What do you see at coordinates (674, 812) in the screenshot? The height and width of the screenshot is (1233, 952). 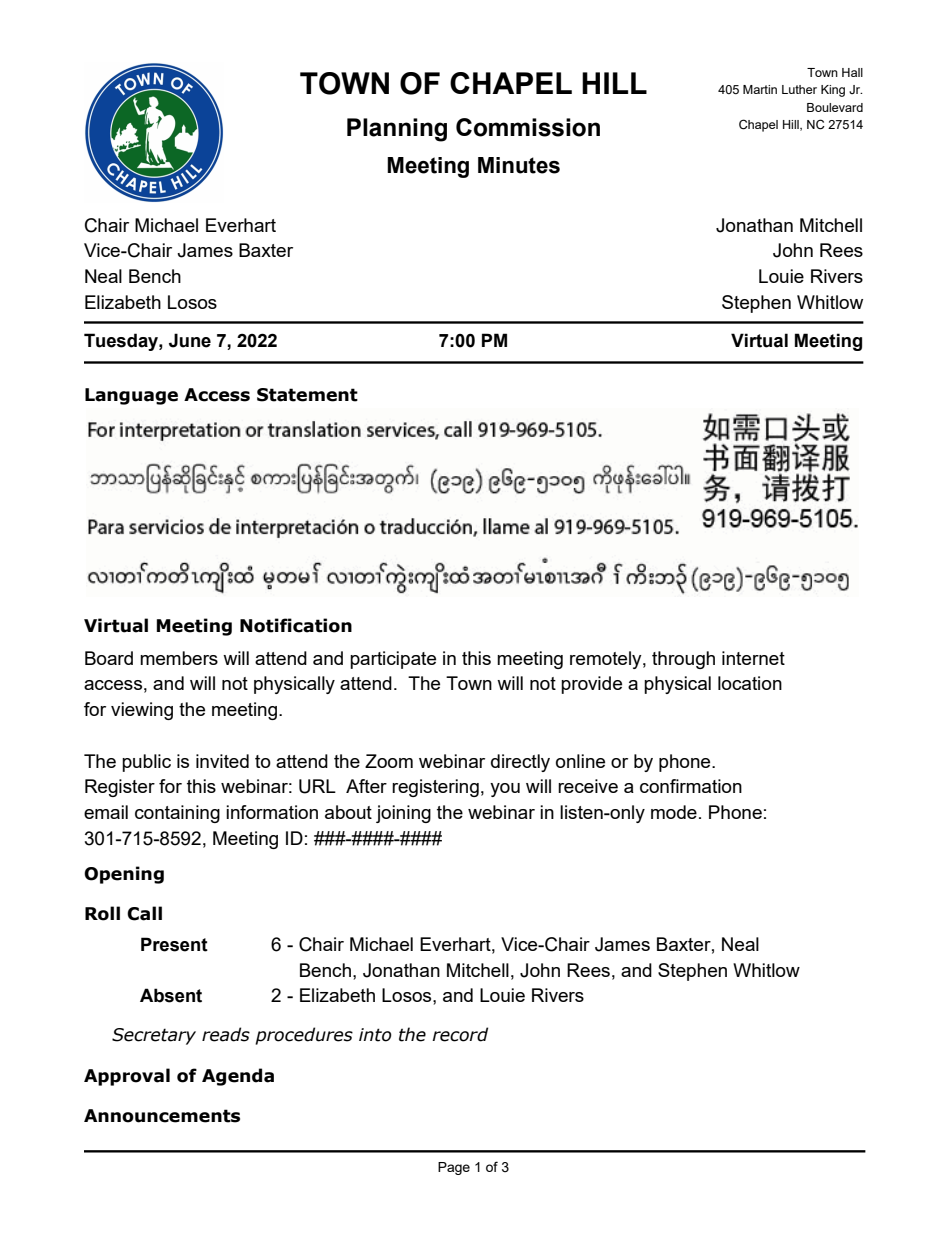 I see `mode` at bounding box center [674, 812].
